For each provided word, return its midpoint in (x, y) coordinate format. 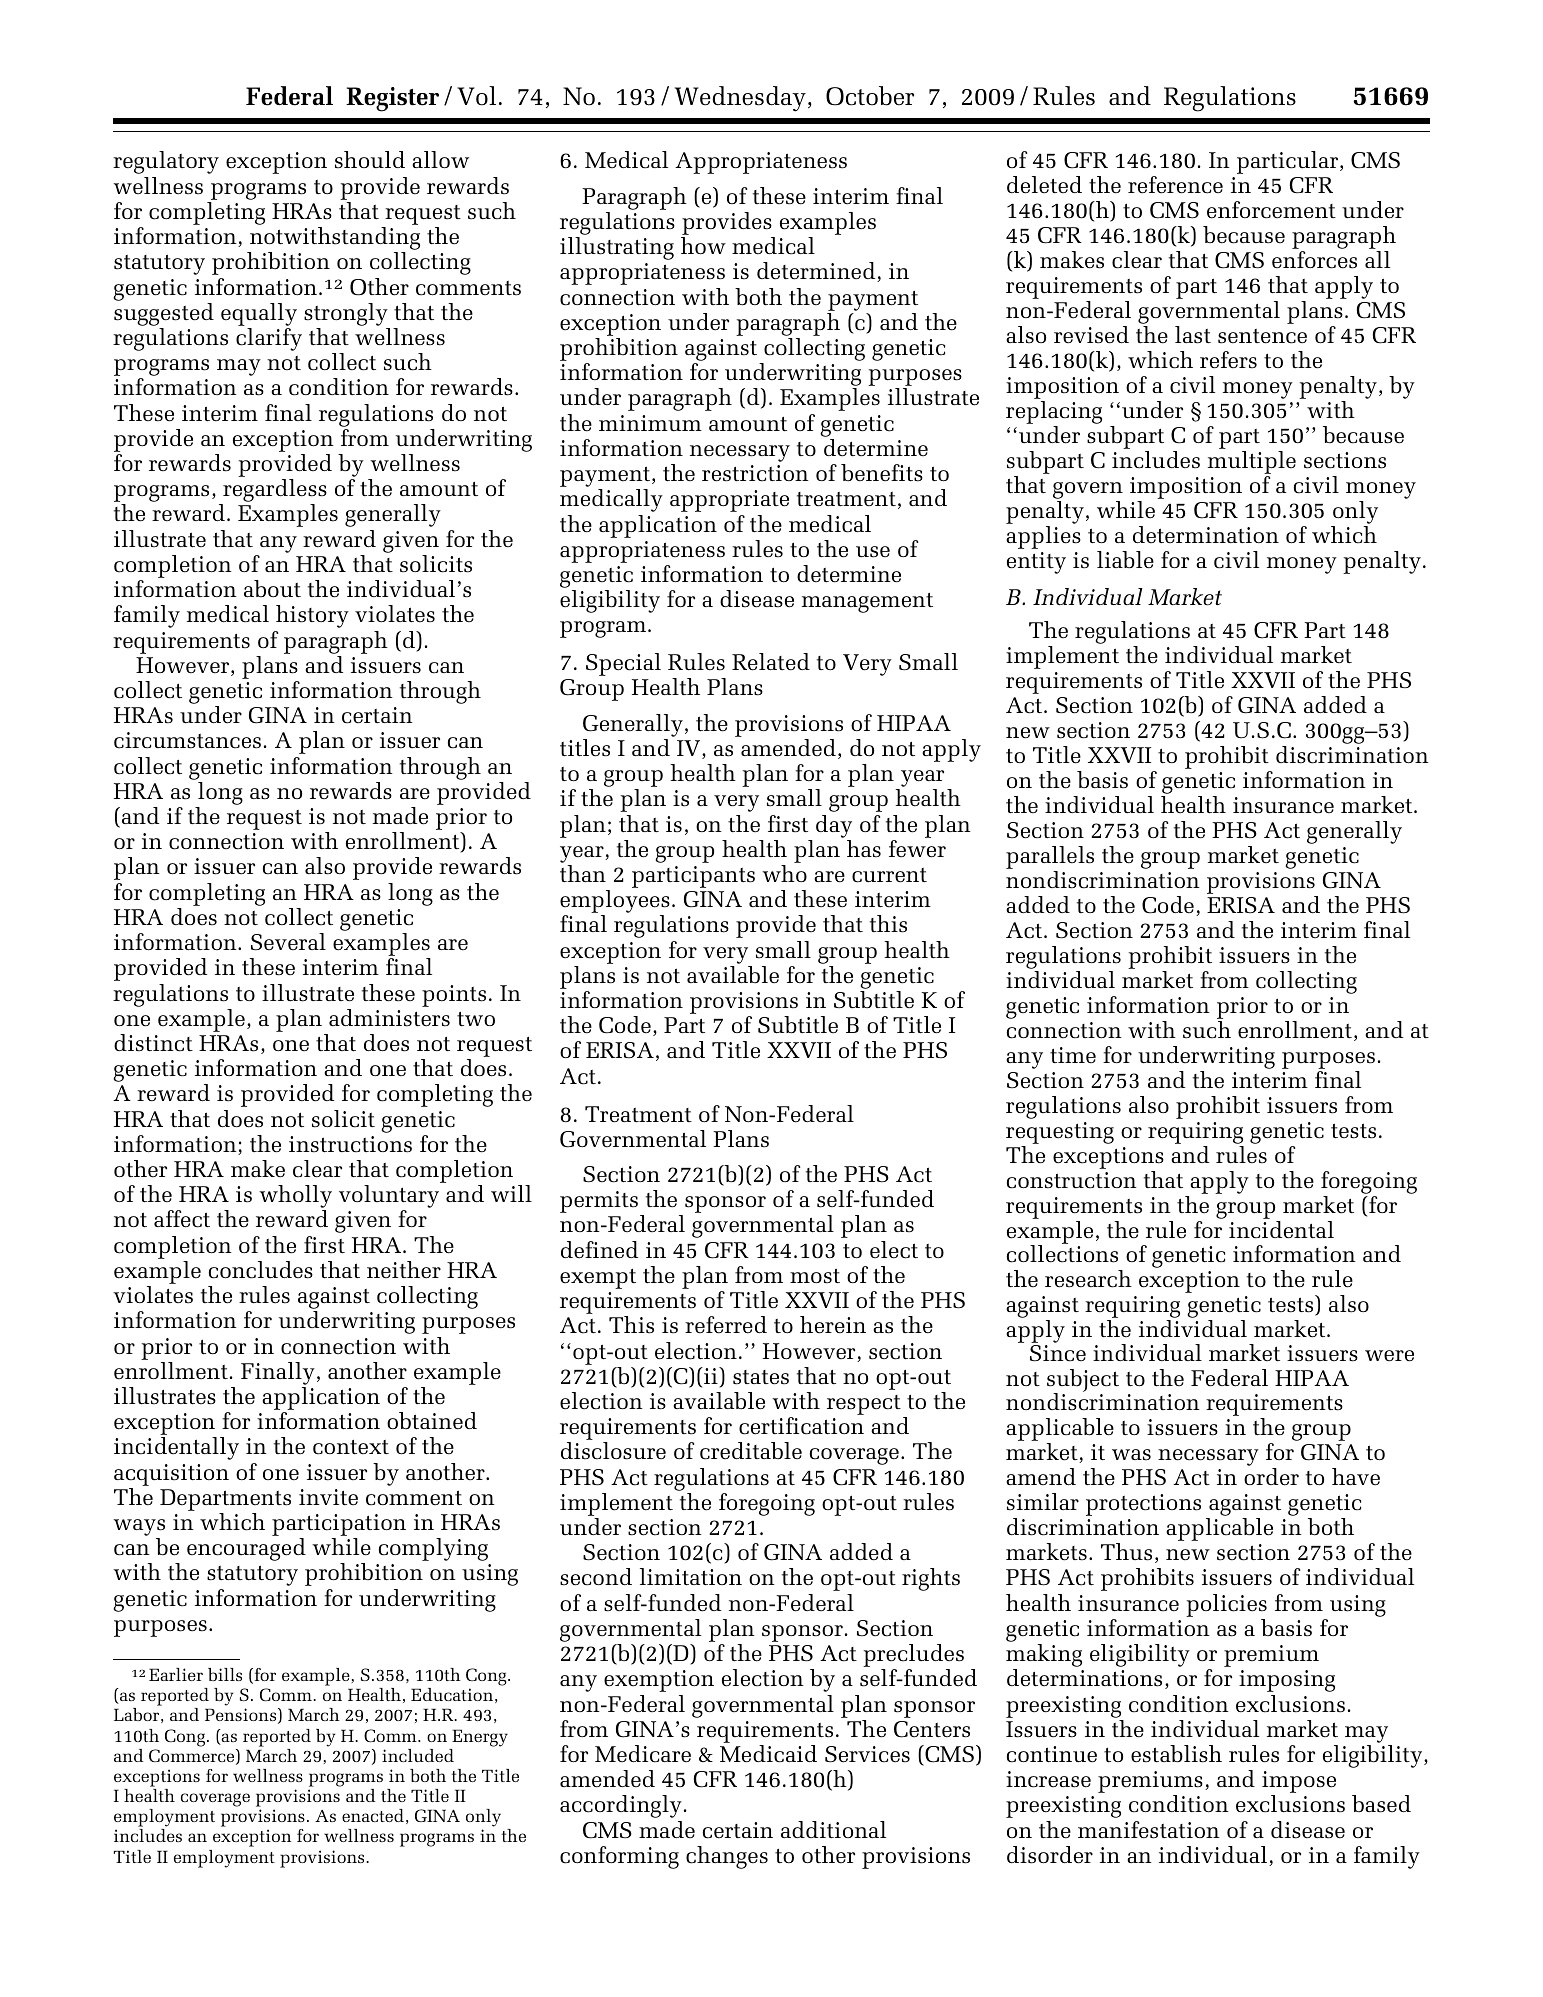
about (272, 589)
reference (1175, 185)
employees (615, 903)
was (1131, 1455)
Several (288, 942)
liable (1125, 560)
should (370, 160)
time (1073, 1055)
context (351, 1447)
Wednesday (740, 99)
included (418, 1755)
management (867, 603)
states (761, 1377)
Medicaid (768, 1754)
